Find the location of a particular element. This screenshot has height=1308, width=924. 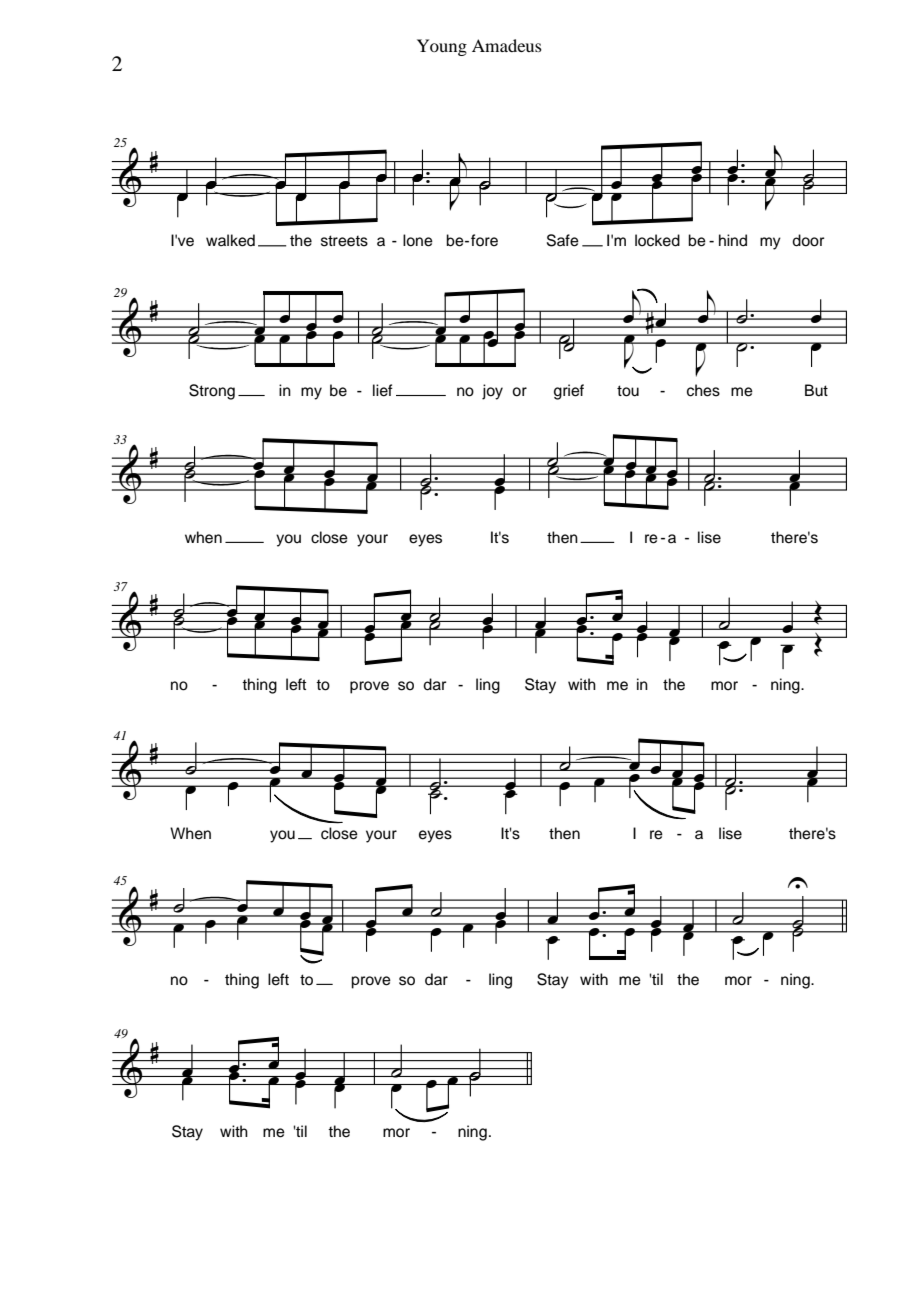

door is located at coordinates (808, 240).
